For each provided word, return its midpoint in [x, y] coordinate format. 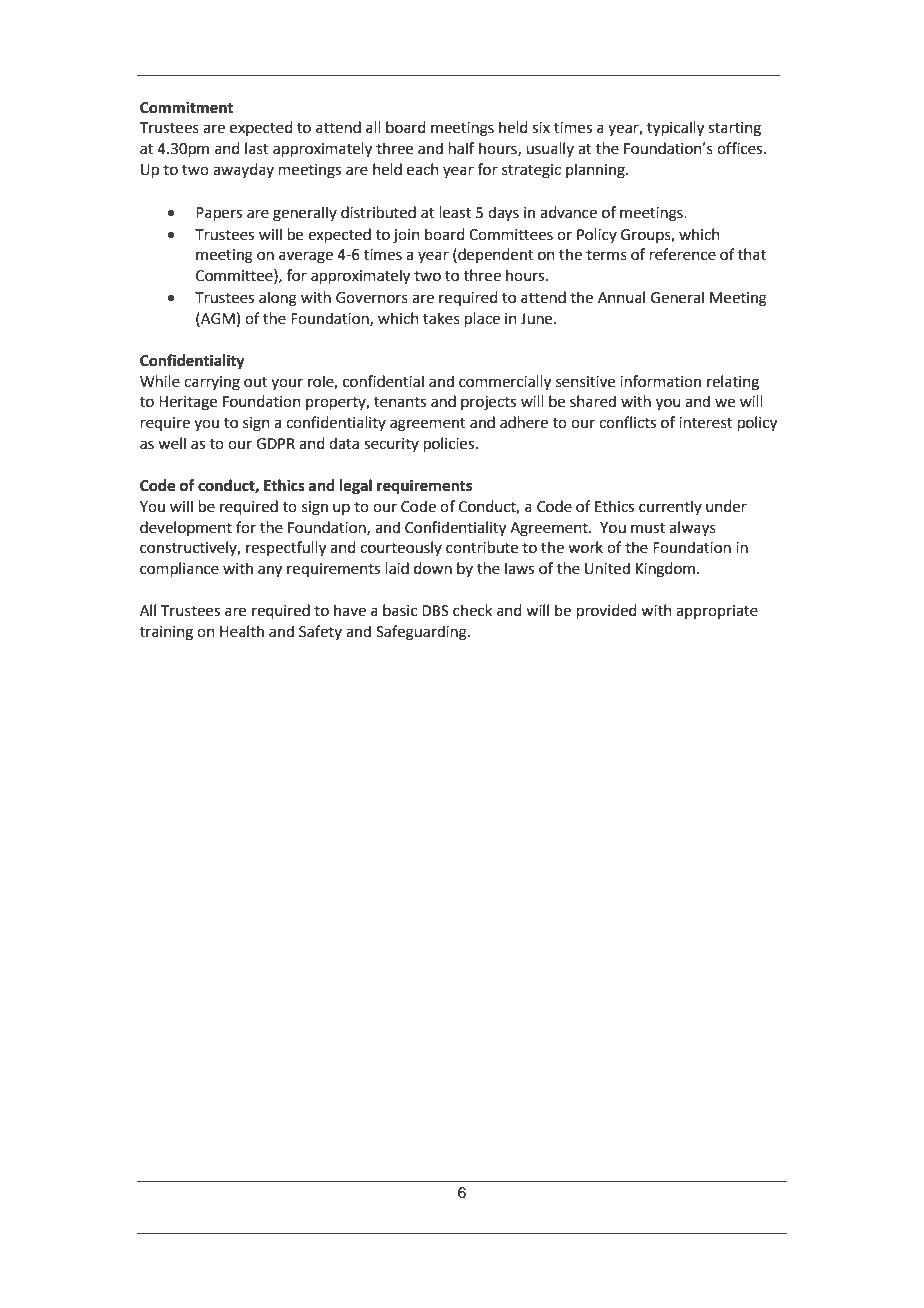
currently [670, 507]
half [461, 148]
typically [675, 129]
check [472, 610]
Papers [219, 214]
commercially [505, 383]
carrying [212, 383]
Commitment [186, 107]
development [186, 528]
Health [242, 631]
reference [683, 254]
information [660, 381]
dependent [495, 255]
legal [356, 487]
